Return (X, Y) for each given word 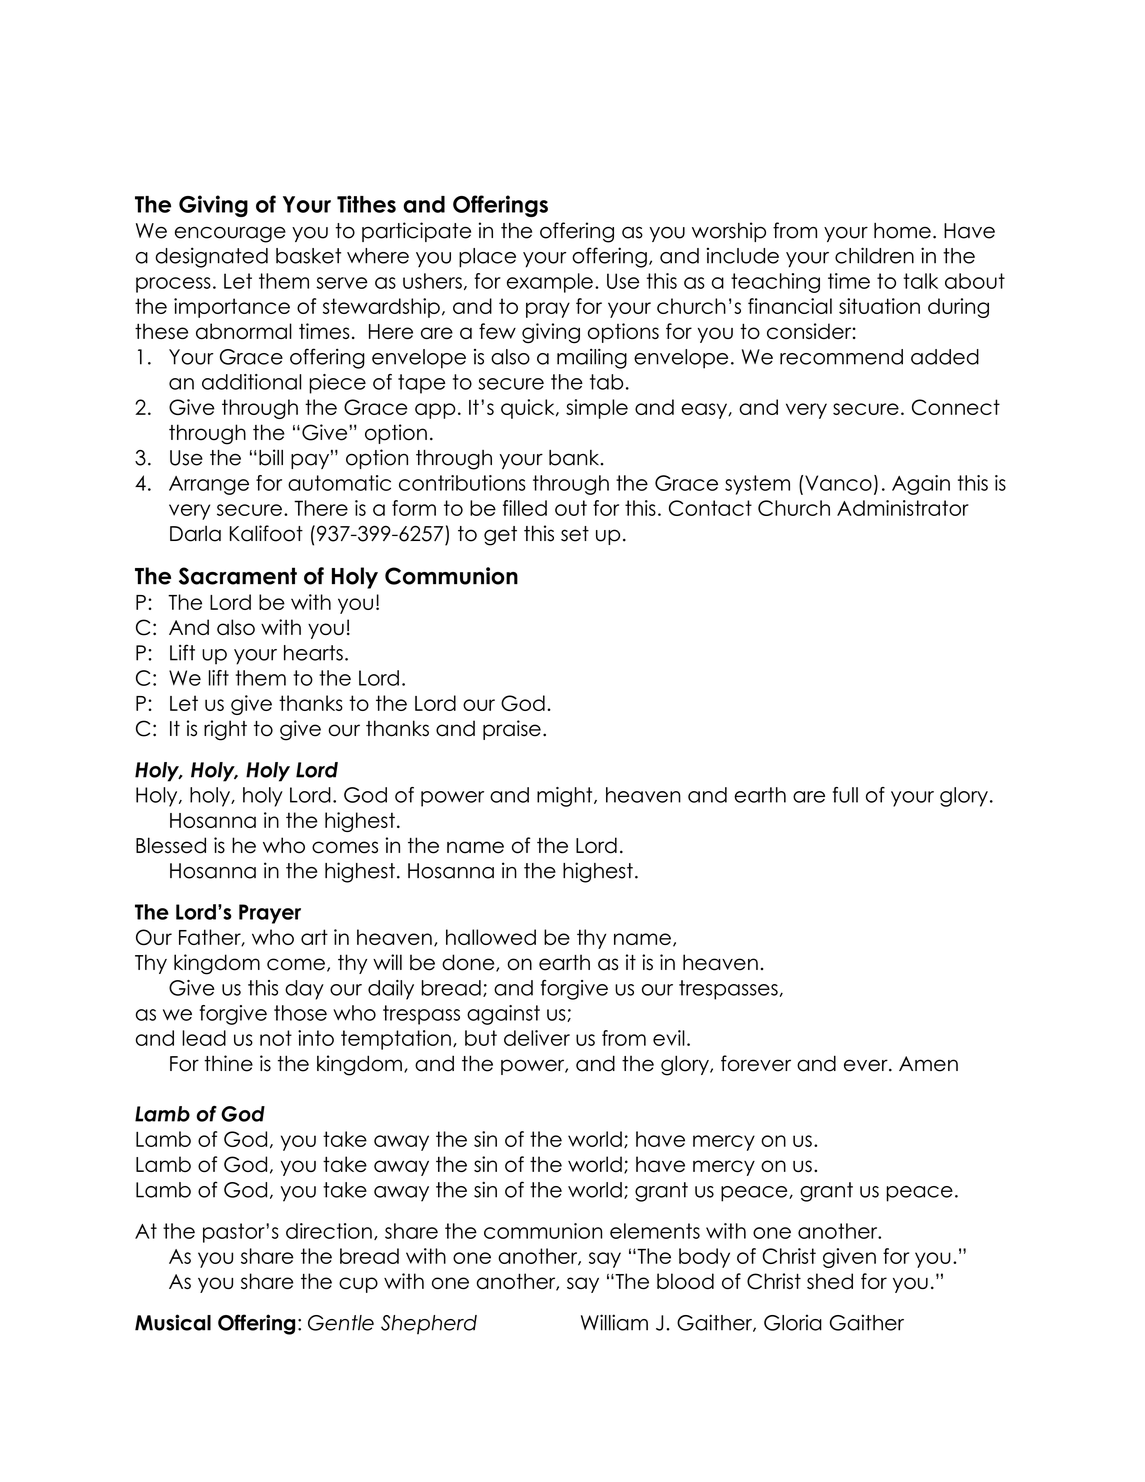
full (845, 795)
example (550, 283)
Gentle (341, 1323)
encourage (230, 234)
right (225, 730)
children (874, 255)
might (566, 797)
